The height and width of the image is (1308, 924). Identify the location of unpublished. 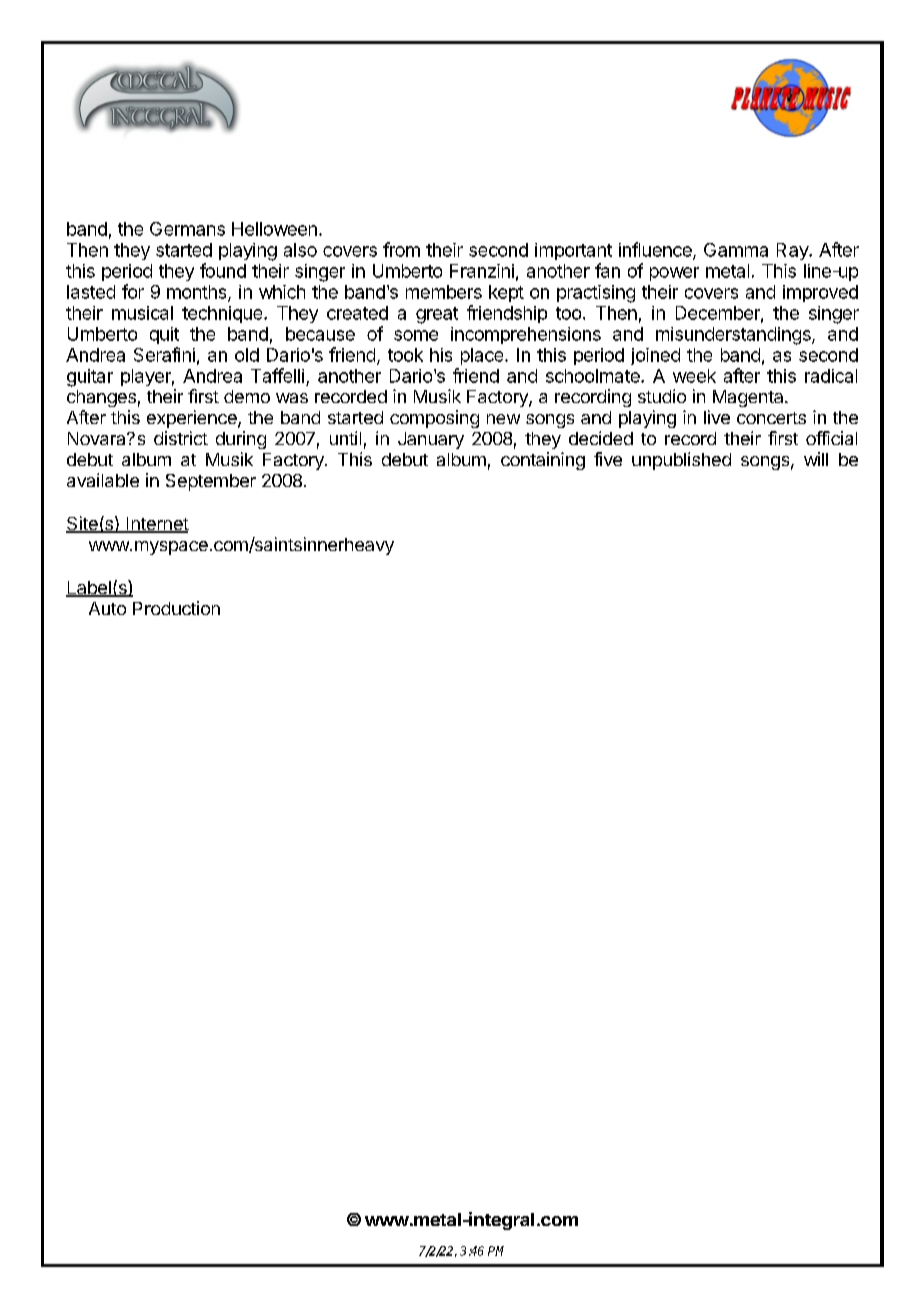
(681, 461).
